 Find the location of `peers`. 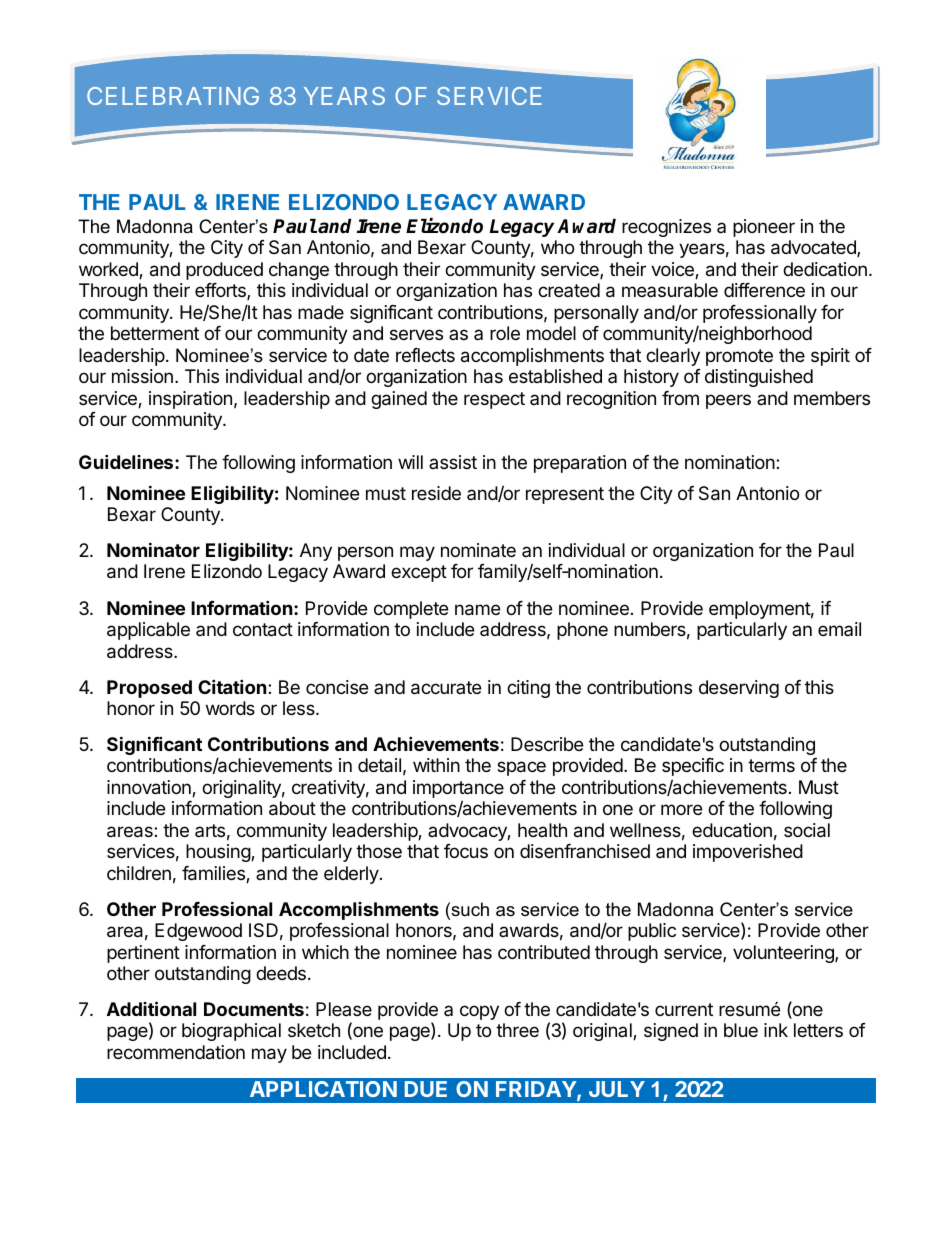

peers is located at coordinates (728, 401).
